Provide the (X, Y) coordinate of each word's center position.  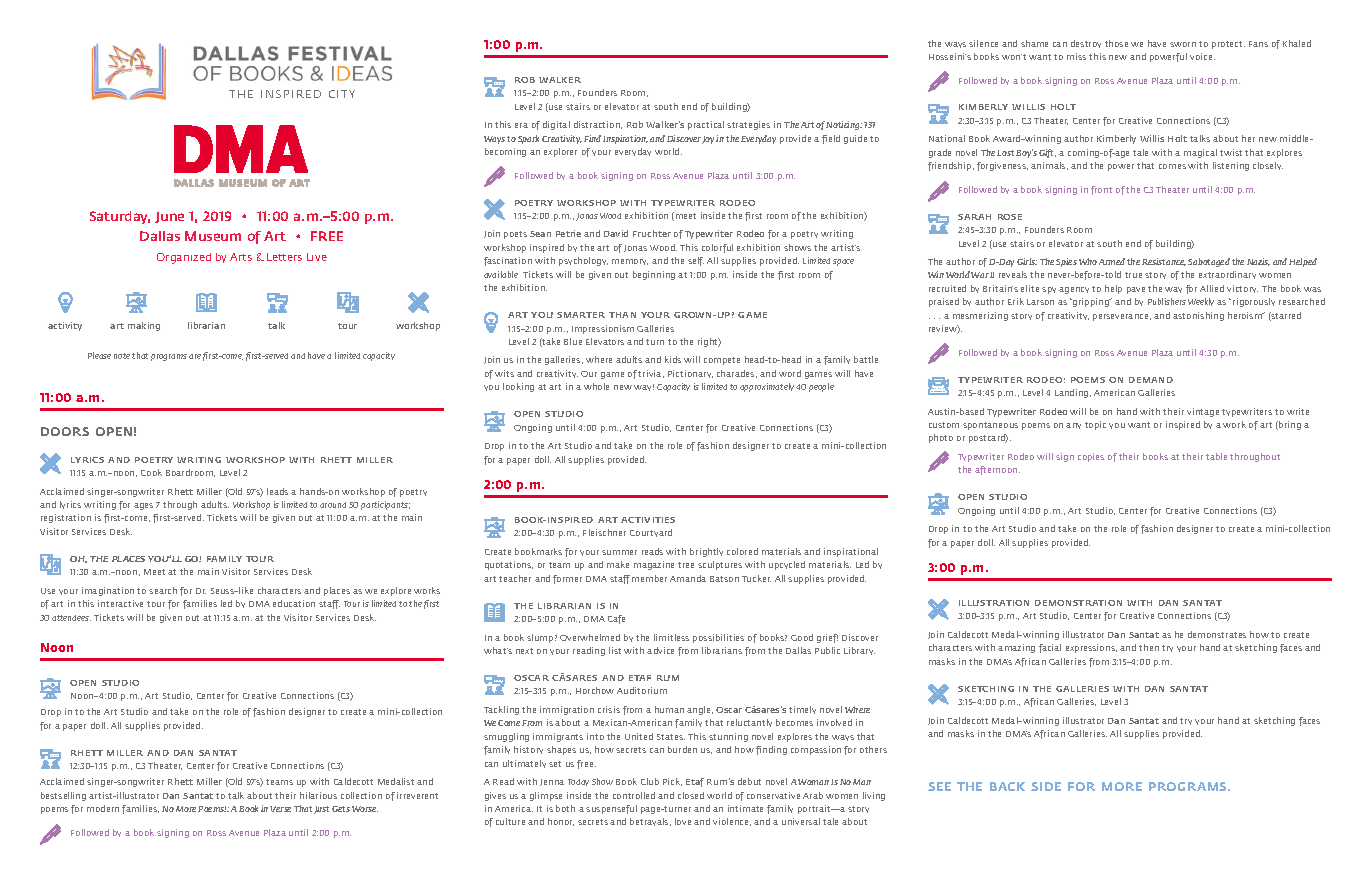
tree (686, 565)
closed (691, 795)
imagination (108, 591)
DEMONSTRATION (1078, 603)
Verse (280, 809)
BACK (1007, 786)
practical (706, 125)
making (144, 326)
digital (556, 125)
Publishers (1167, 301)
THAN (622, 315)
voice (1202, 56)
